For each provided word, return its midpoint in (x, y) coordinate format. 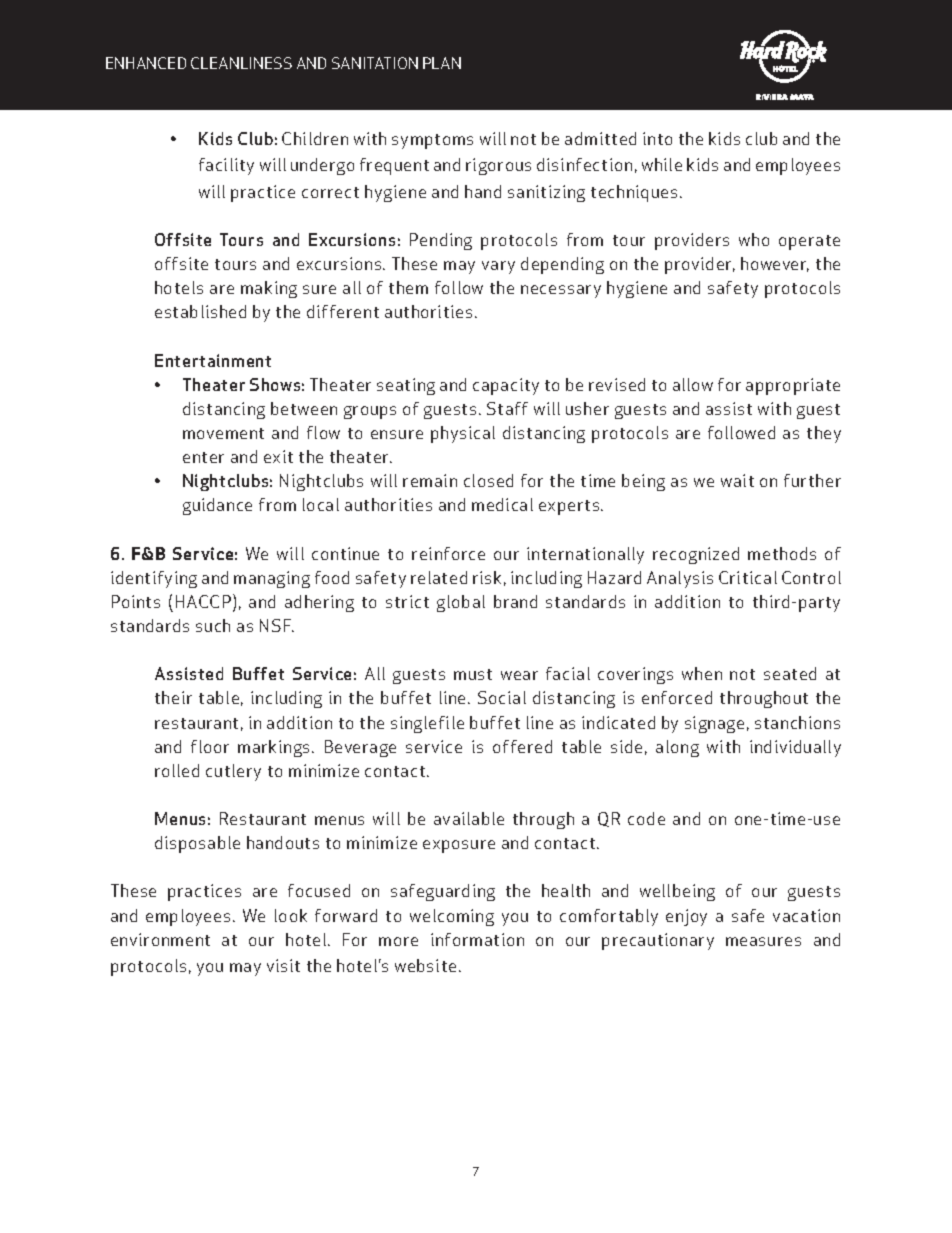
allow (693, 384)
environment (160, 939)
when (702, 673)
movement (223, 433)
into (657, 138)
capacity (506, 386)
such (213, 625)
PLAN (442, 63)
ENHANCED (146, 63)
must (473, 674)
